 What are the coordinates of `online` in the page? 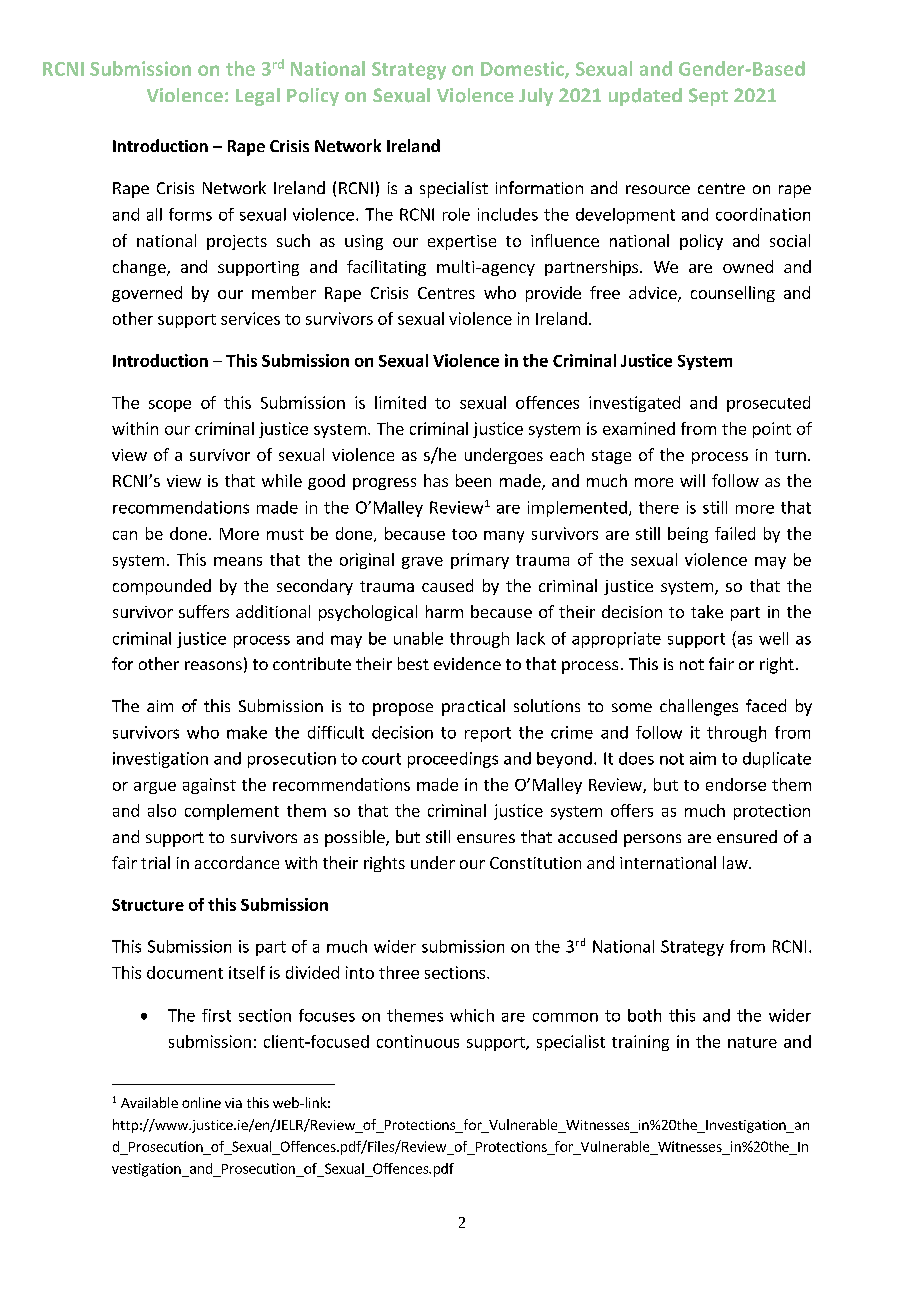 It's located at (201, 1102).
